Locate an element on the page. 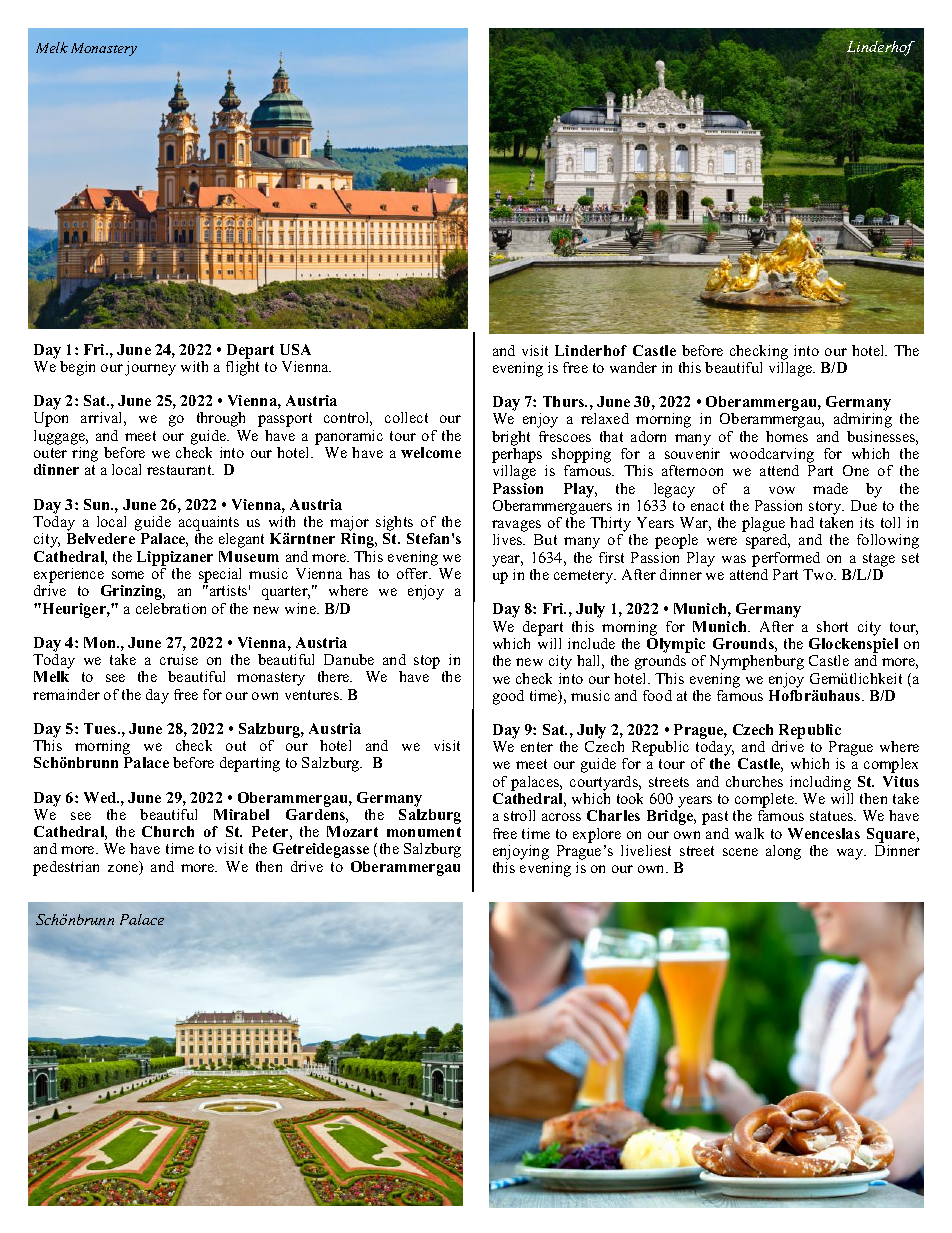 The image size is (952, 1233). along is located at coordinates (783, 852).
